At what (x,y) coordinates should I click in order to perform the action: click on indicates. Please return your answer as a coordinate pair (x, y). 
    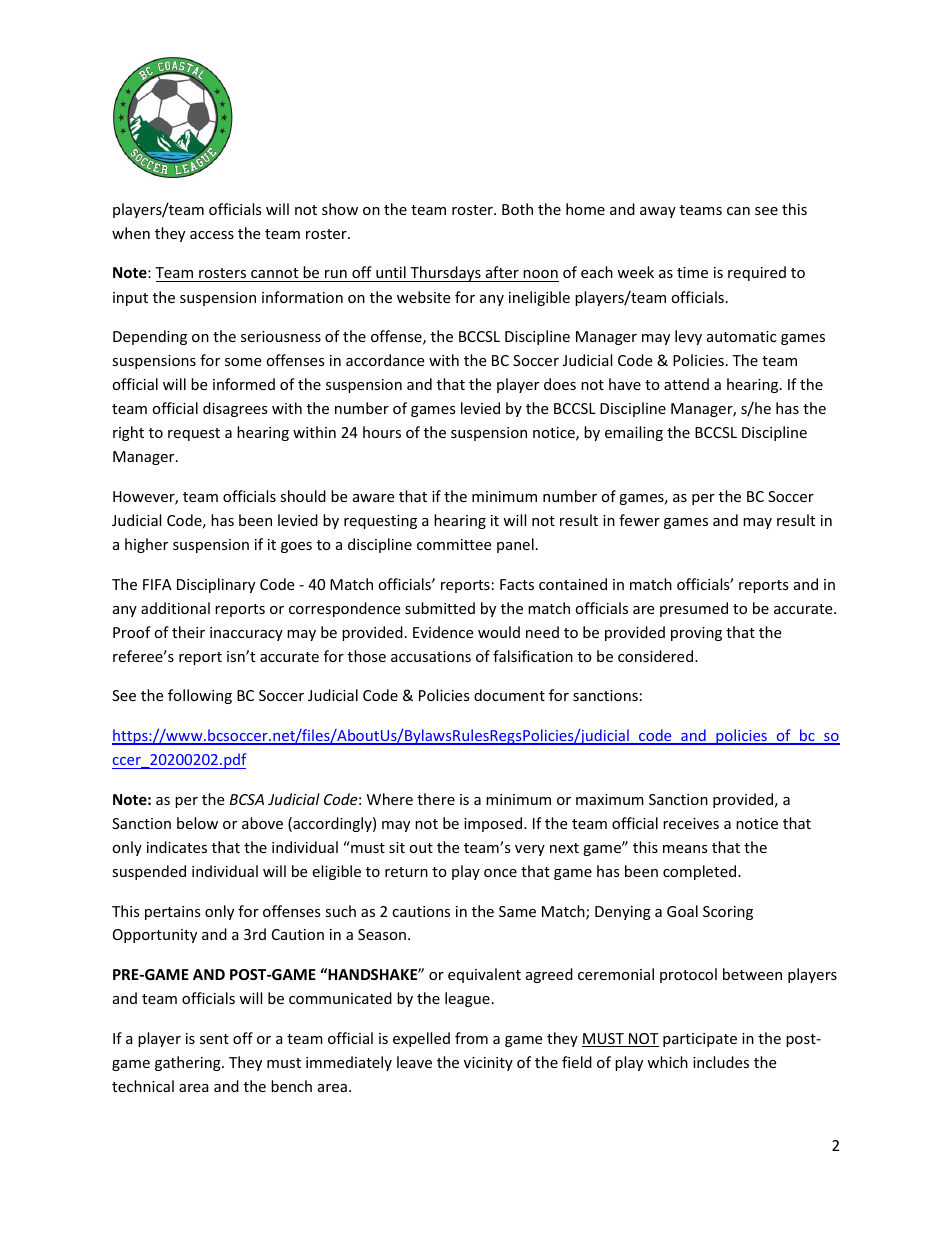
    Looking at the image, I should click on (177, 847).
